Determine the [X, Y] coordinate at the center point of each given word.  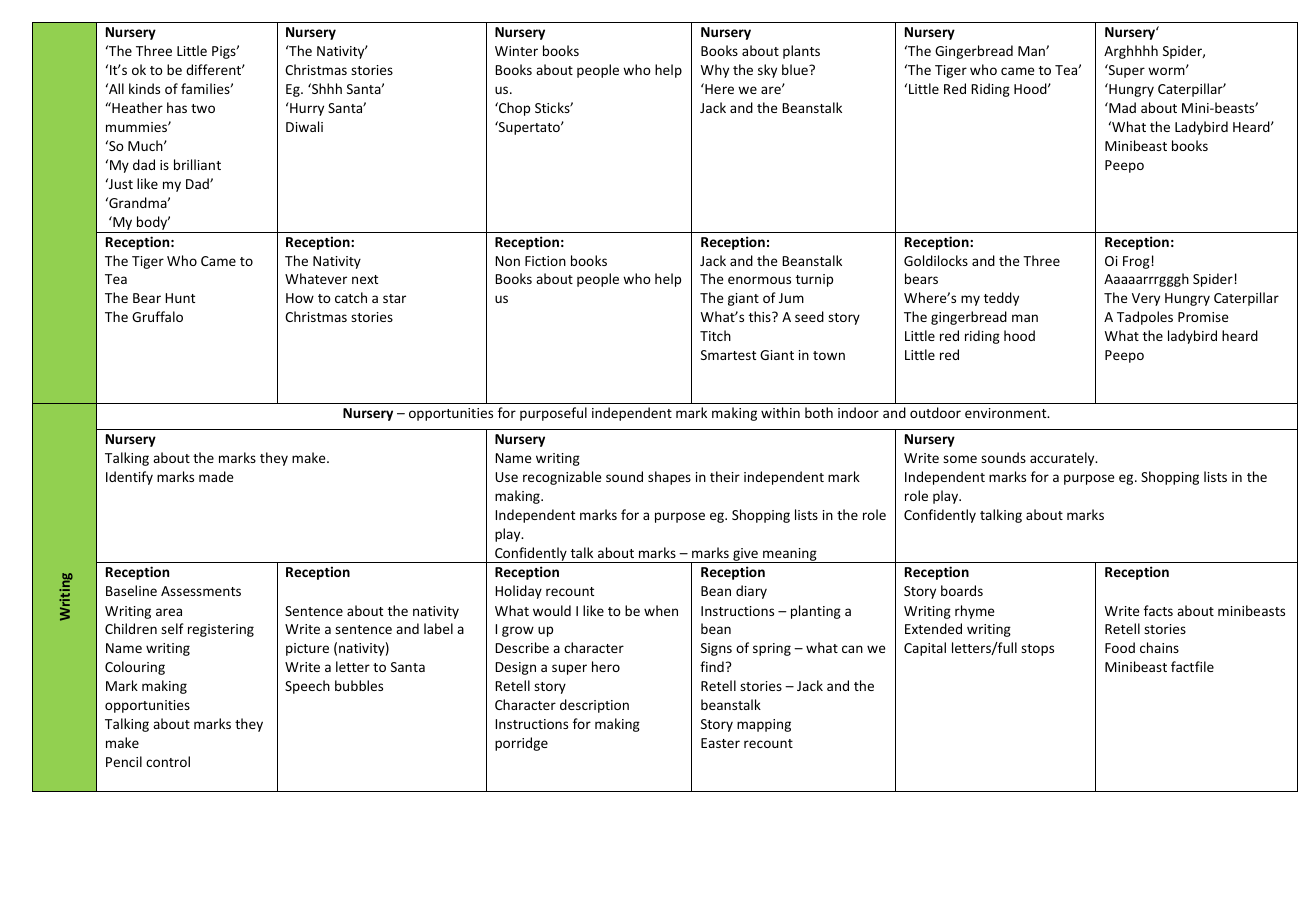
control [168, 761]
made [216, 476]
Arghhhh [1131, 52]
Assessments [201, 591]
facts [1158, 610]
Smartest [728, 355]
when [661, 610]
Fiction [545, 261]
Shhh [326, 88]
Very [1146, 299]
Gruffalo [157, 316]
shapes [669, 478]
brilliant [197, 164]
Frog [1136, 262]
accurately [1063, 459]
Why [715, 71]
